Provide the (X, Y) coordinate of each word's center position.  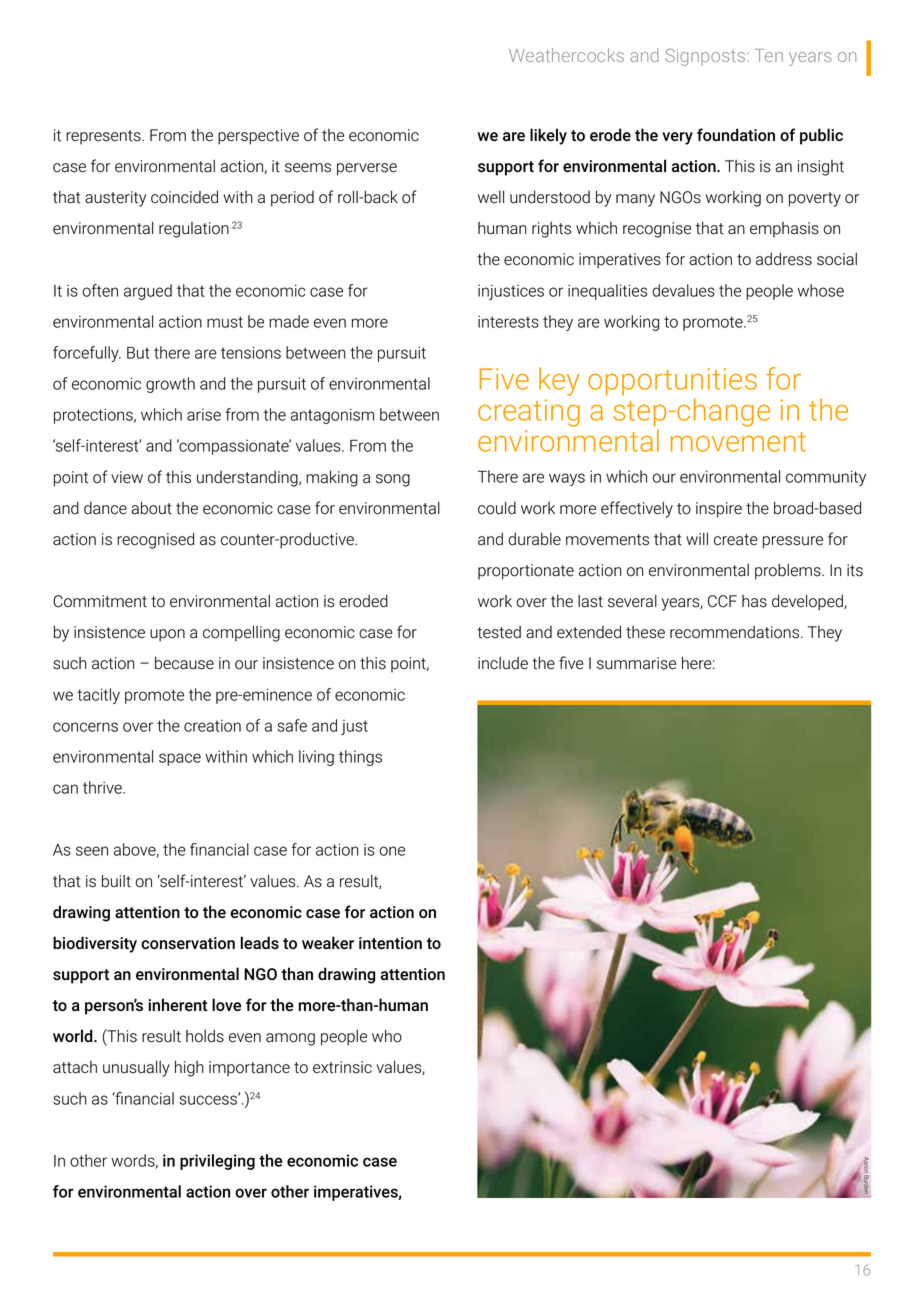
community (826, 478)
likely (548, 136)
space (180, 759)
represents (104, 137)
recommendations (734, 632)
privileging (217, 1162)
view (127, 477)
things (360, 758)
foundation (736, 134)
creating (529, 413)
